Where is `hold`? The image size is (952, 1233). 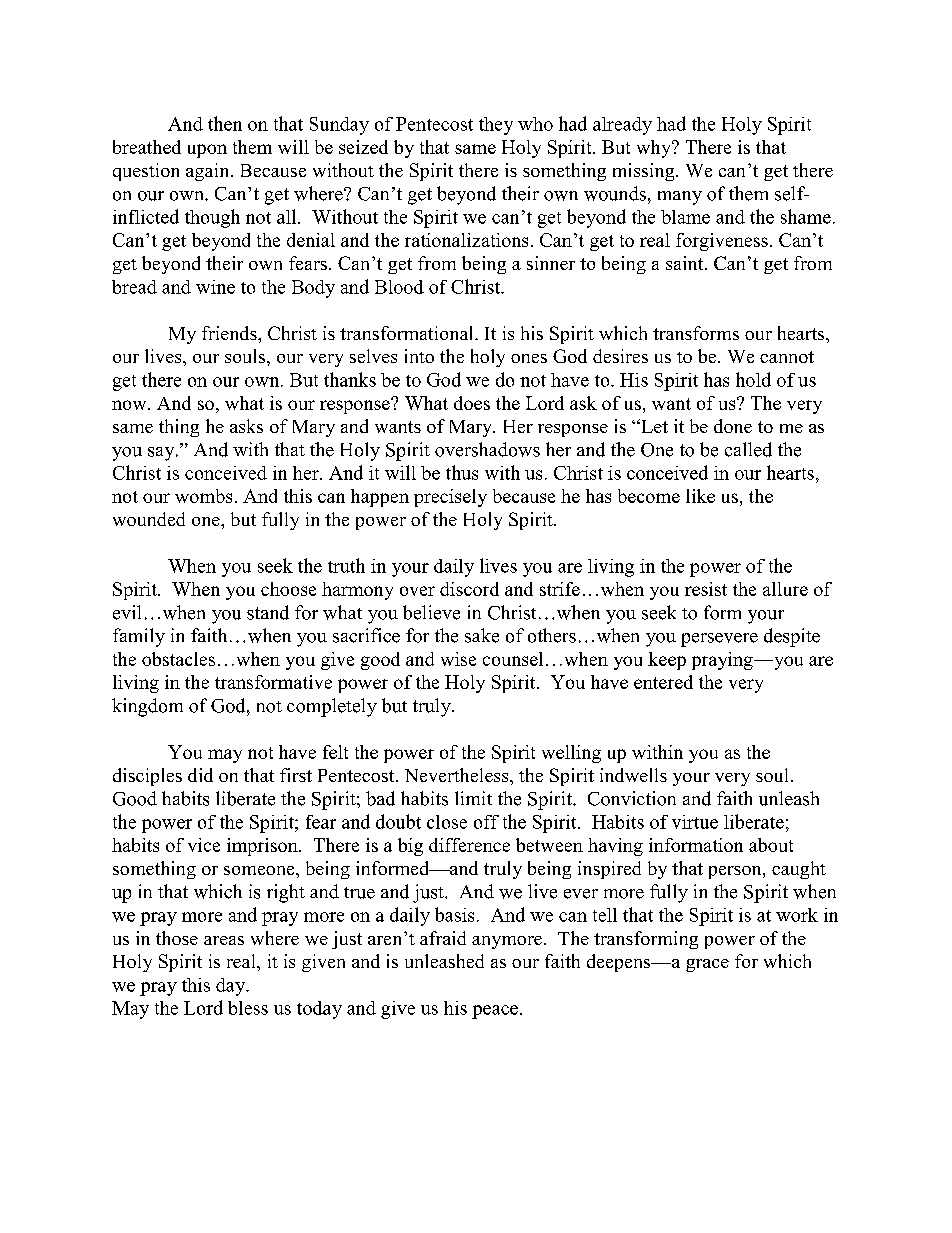
hold is located at coordinates (753, 379).
